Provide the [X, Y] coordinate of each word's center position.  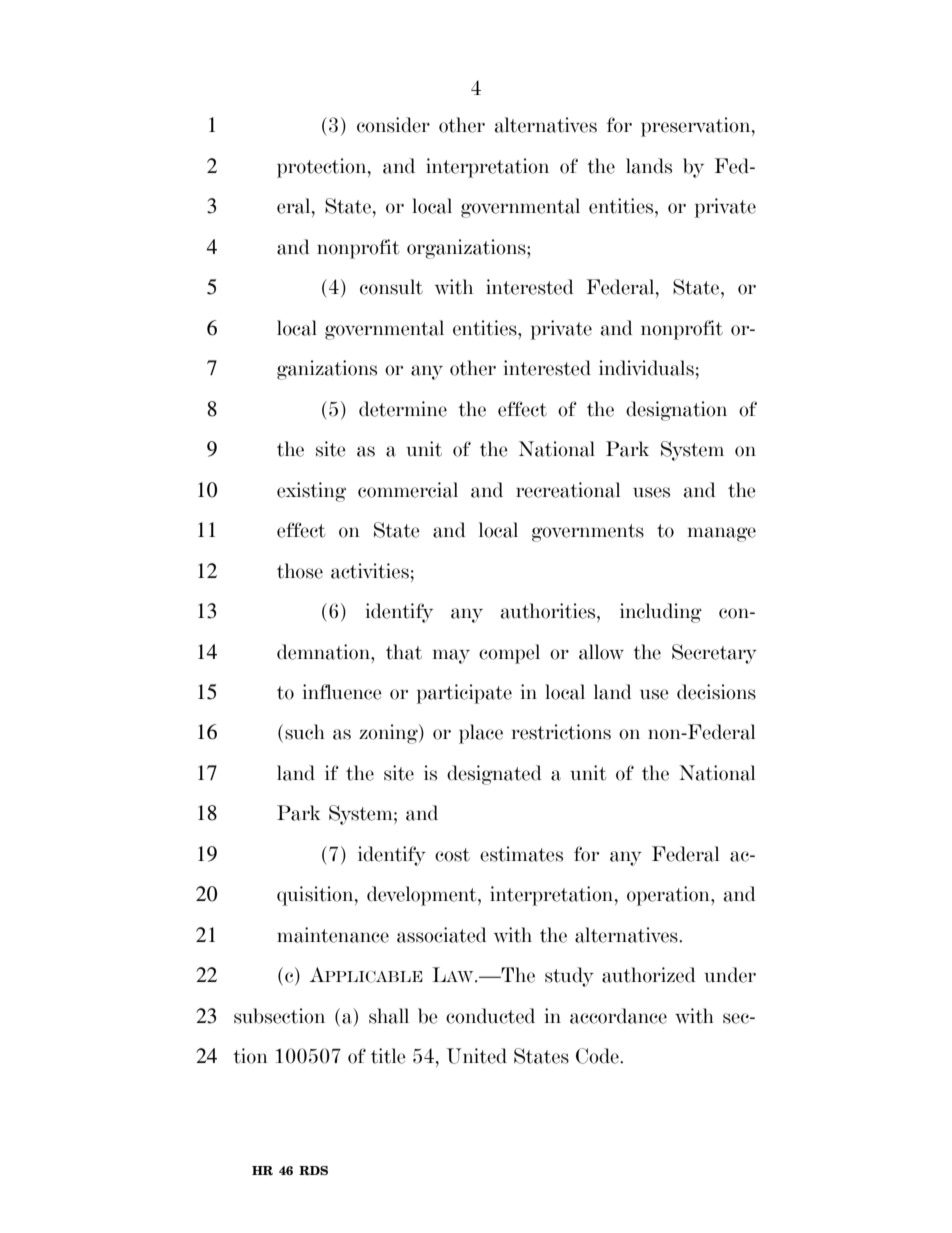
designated [494, 775]
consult [391, 287]
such [305, 732]
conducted [490, 1016]
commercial [408, 490]
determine [403, 409]
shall [389, 1016]
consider [393, 125]
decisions [716, 692]
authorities [549, 611]
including [661, 613]
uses [651, 492]
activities [370, 571]
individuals [646, 368]
